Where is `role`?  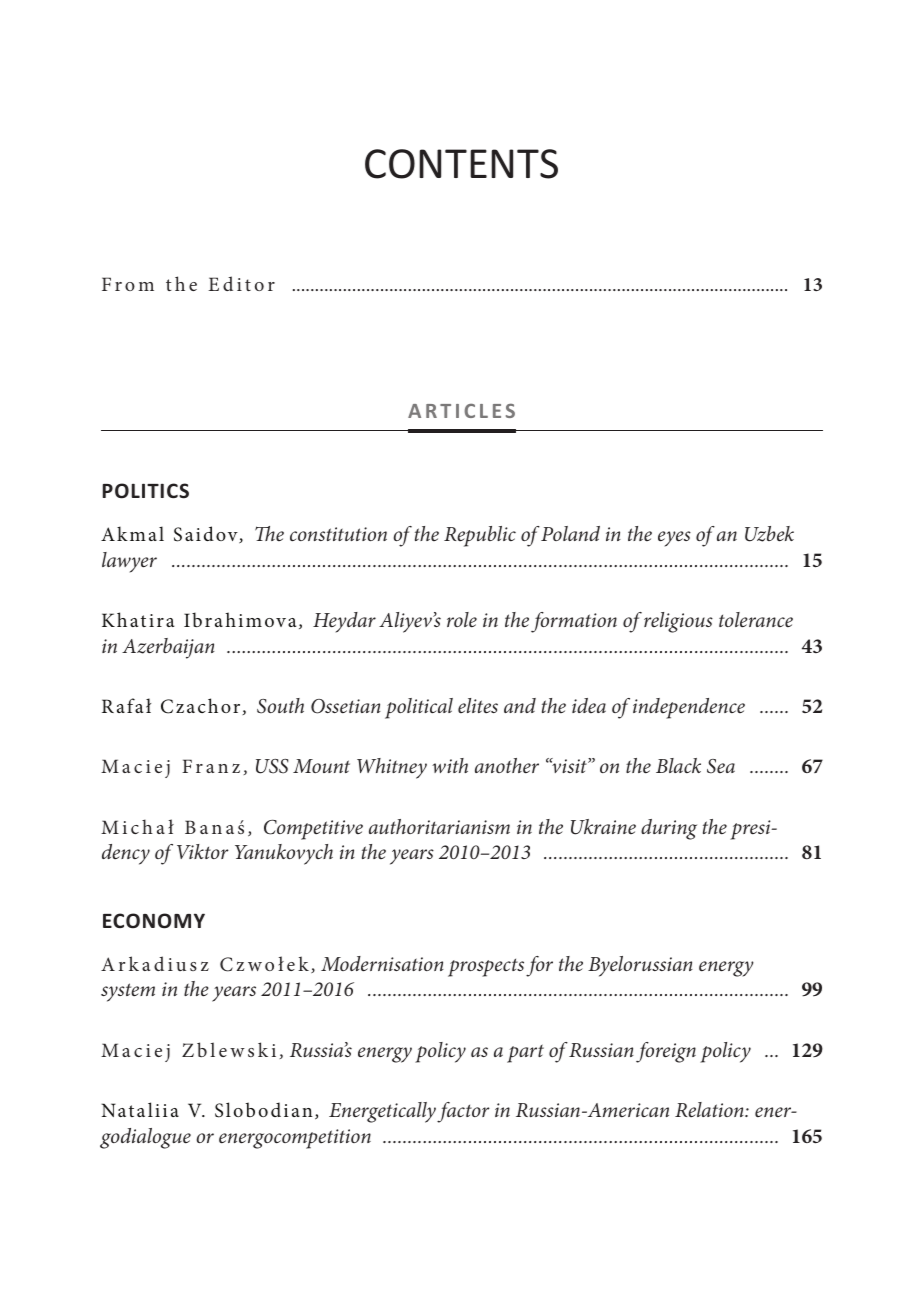
role is located at coordinates (462, 619).
